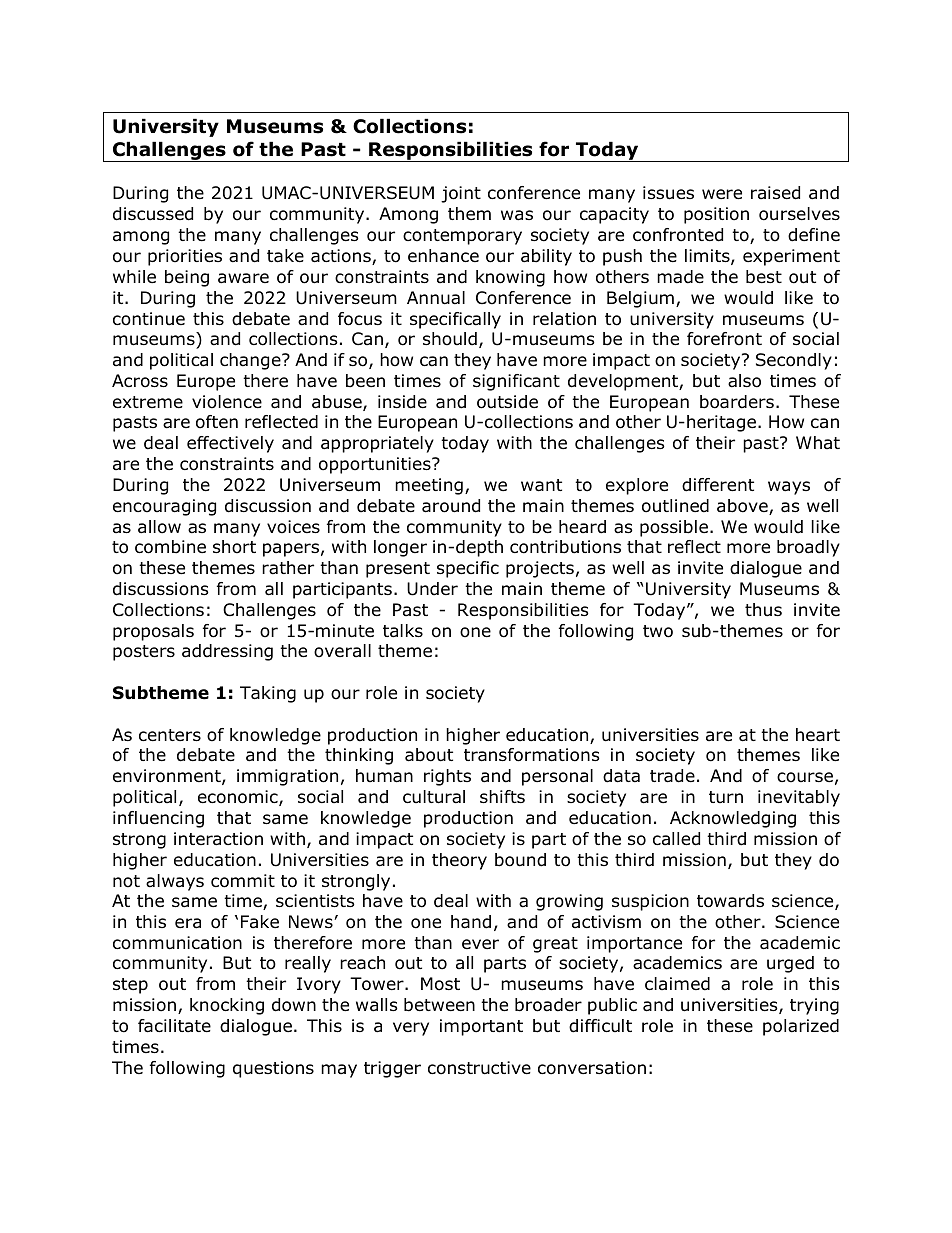 The height and width of the document is (1233, 952). I want to click on economic, so click(239, 798).
